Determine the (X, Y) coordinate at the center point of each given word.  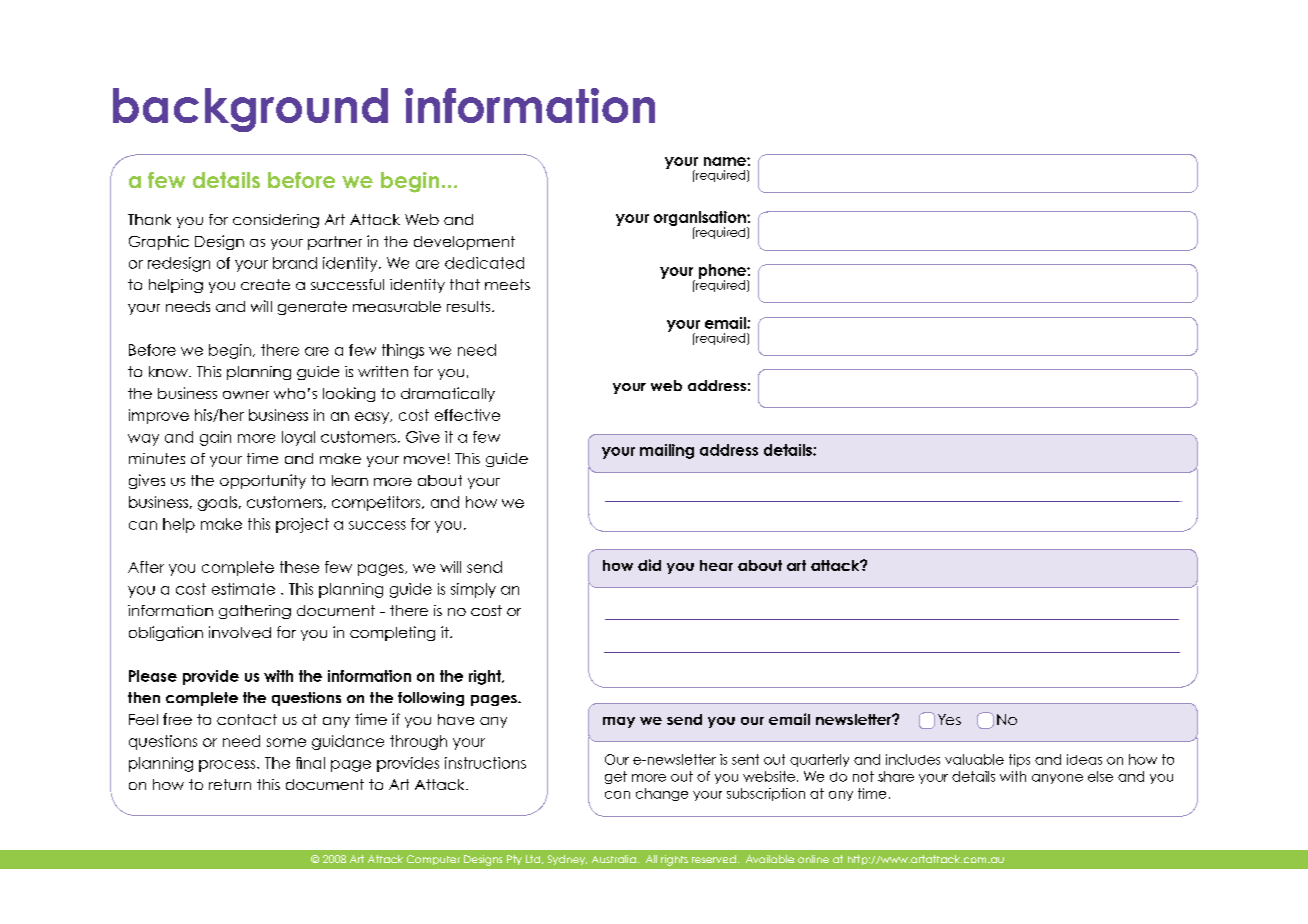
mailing (667, 451)
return (230, 784)
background (250, 110)
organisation (701, 220)
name (726, 161)
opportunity (263, 481)
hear (716, 565)
